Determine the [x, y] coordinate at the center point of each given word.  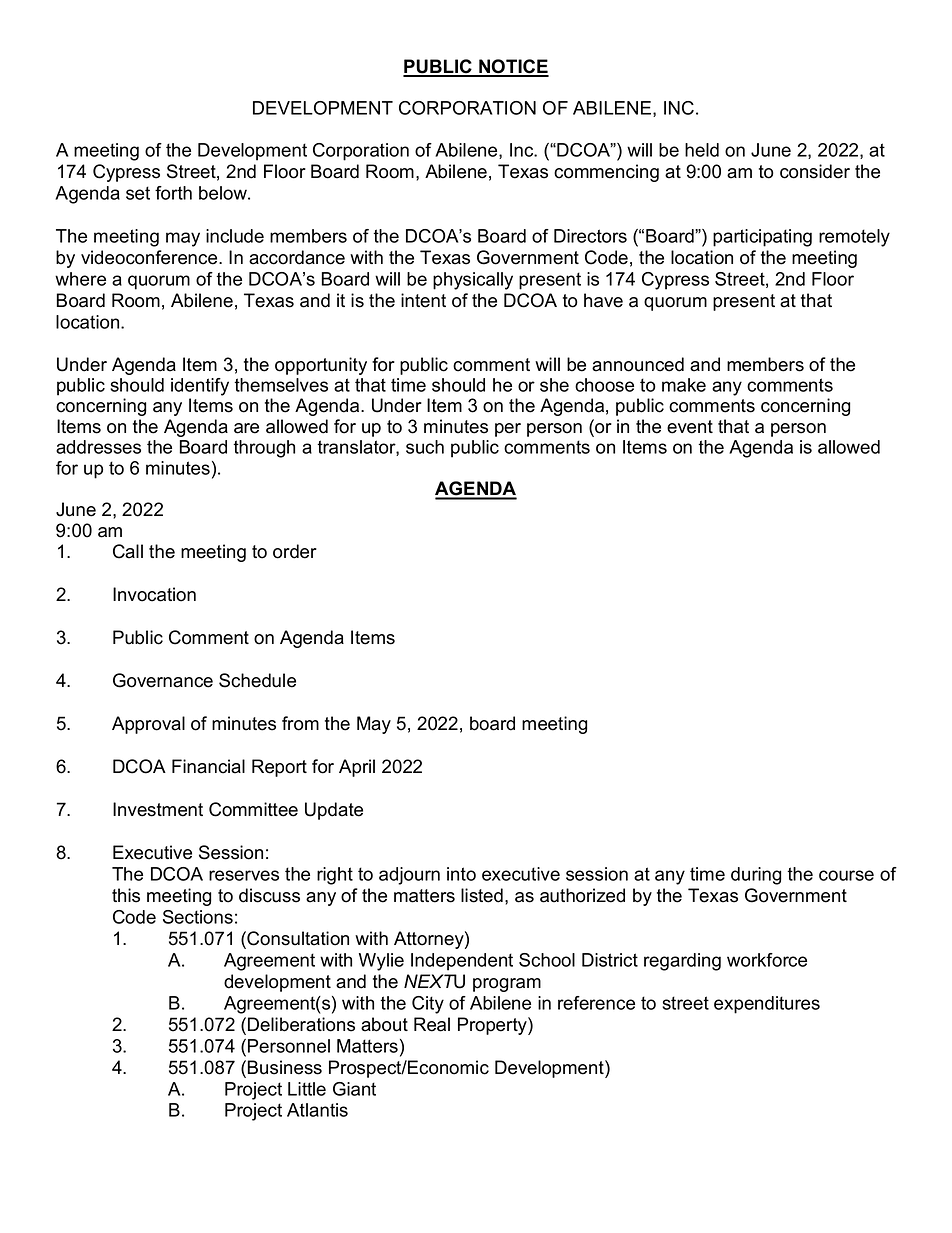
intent [423, 300]
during [756, 876]
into [461, 874]
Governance [163, 680]
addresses [98, 447]
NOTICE [513, 67]
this [126, 895]
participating [762, 238]
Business [284, 1067]
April [357, 768]
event [690, 427]
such [425, 447]
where [80, 279]
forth [173, 193]
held [702, 150]
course [846, 875]
